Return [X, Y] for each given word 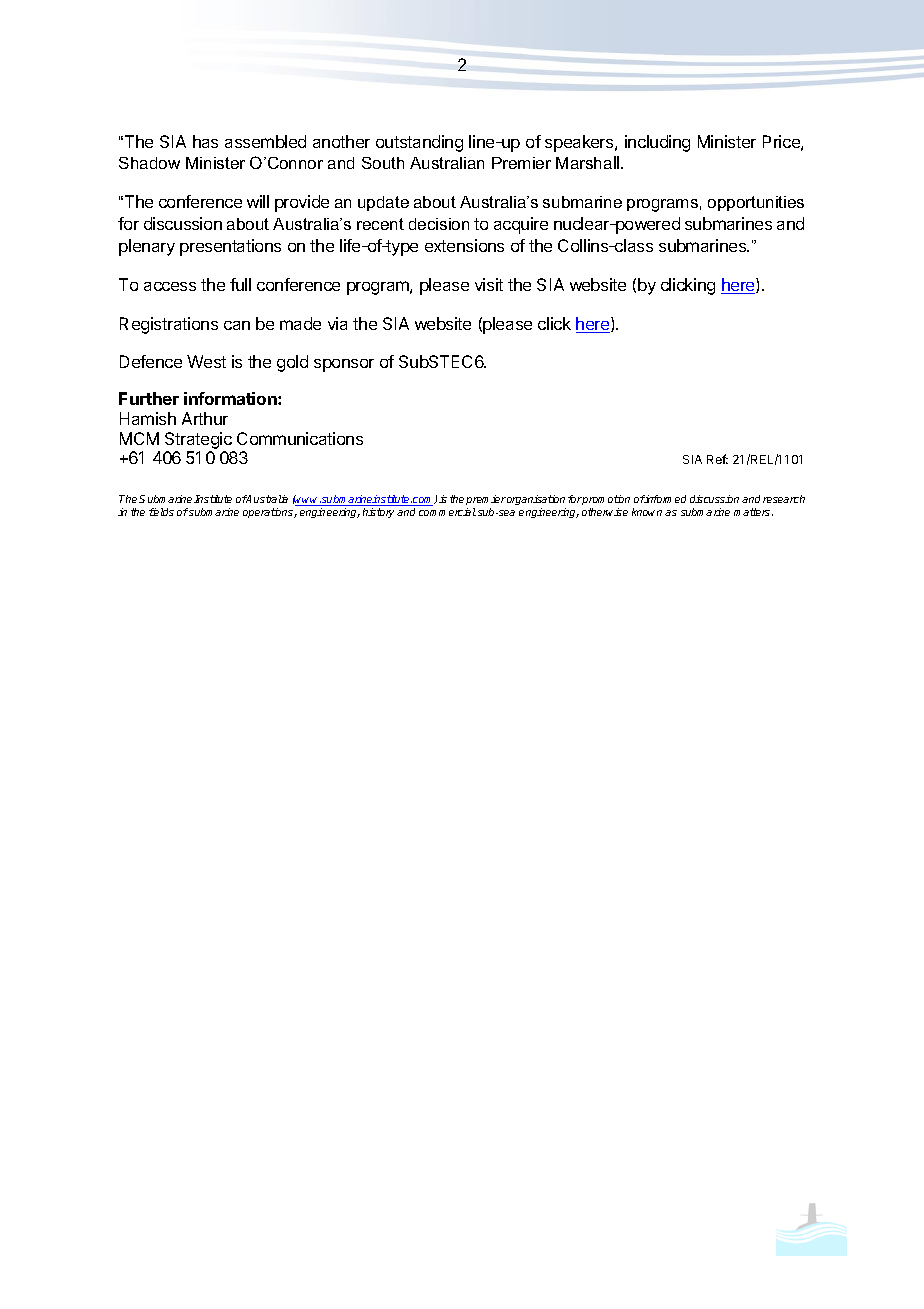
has [205, 141]
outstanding [419, 143]
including [657, 143]
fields [161, 512]
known [647, 512]
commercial [447, 512]
